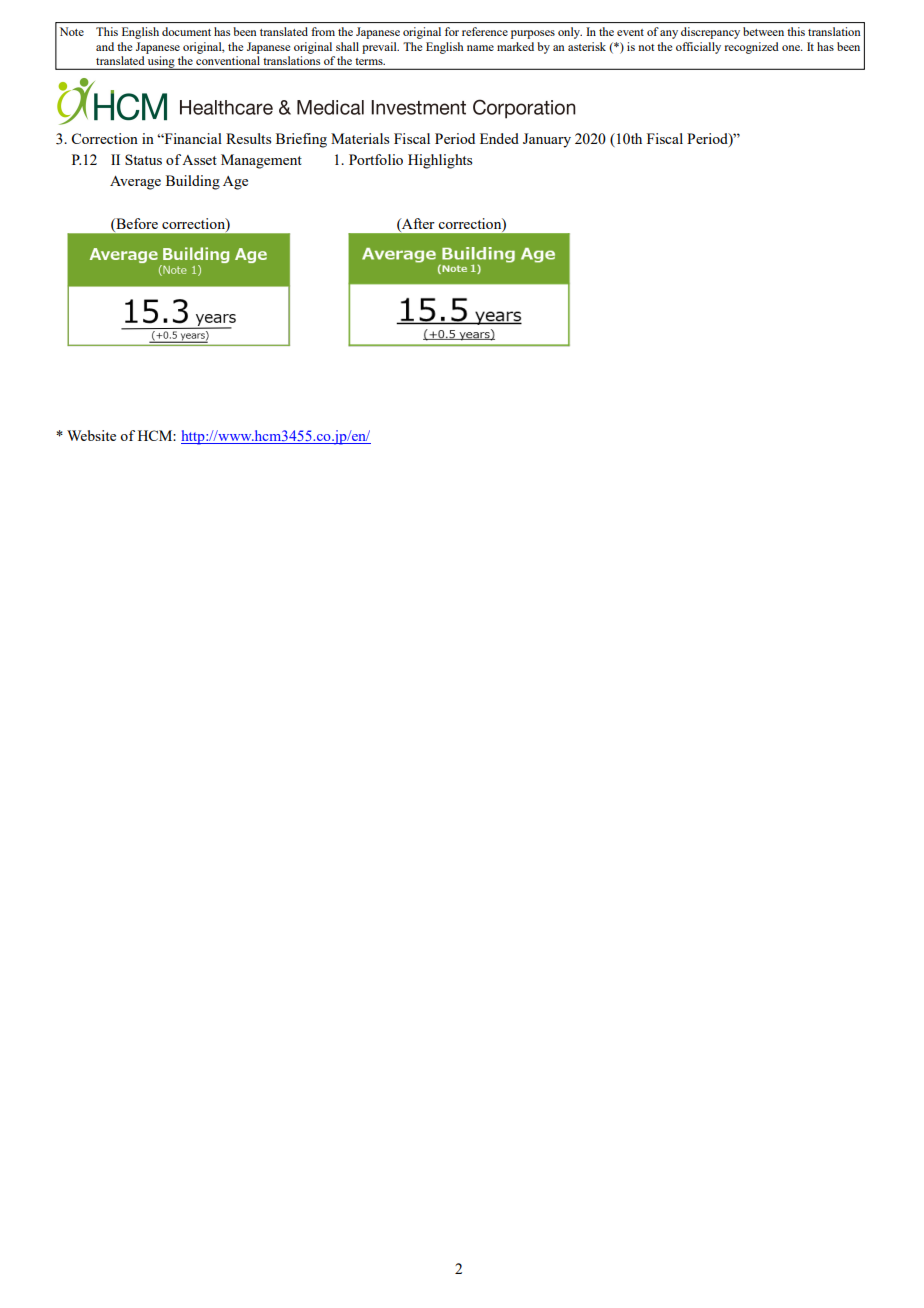 This screenshot has width=924, height=1308. What do you see at coordinates (417, 223) in the screenshot?
I see `After` at bounding box center [417, 223].
